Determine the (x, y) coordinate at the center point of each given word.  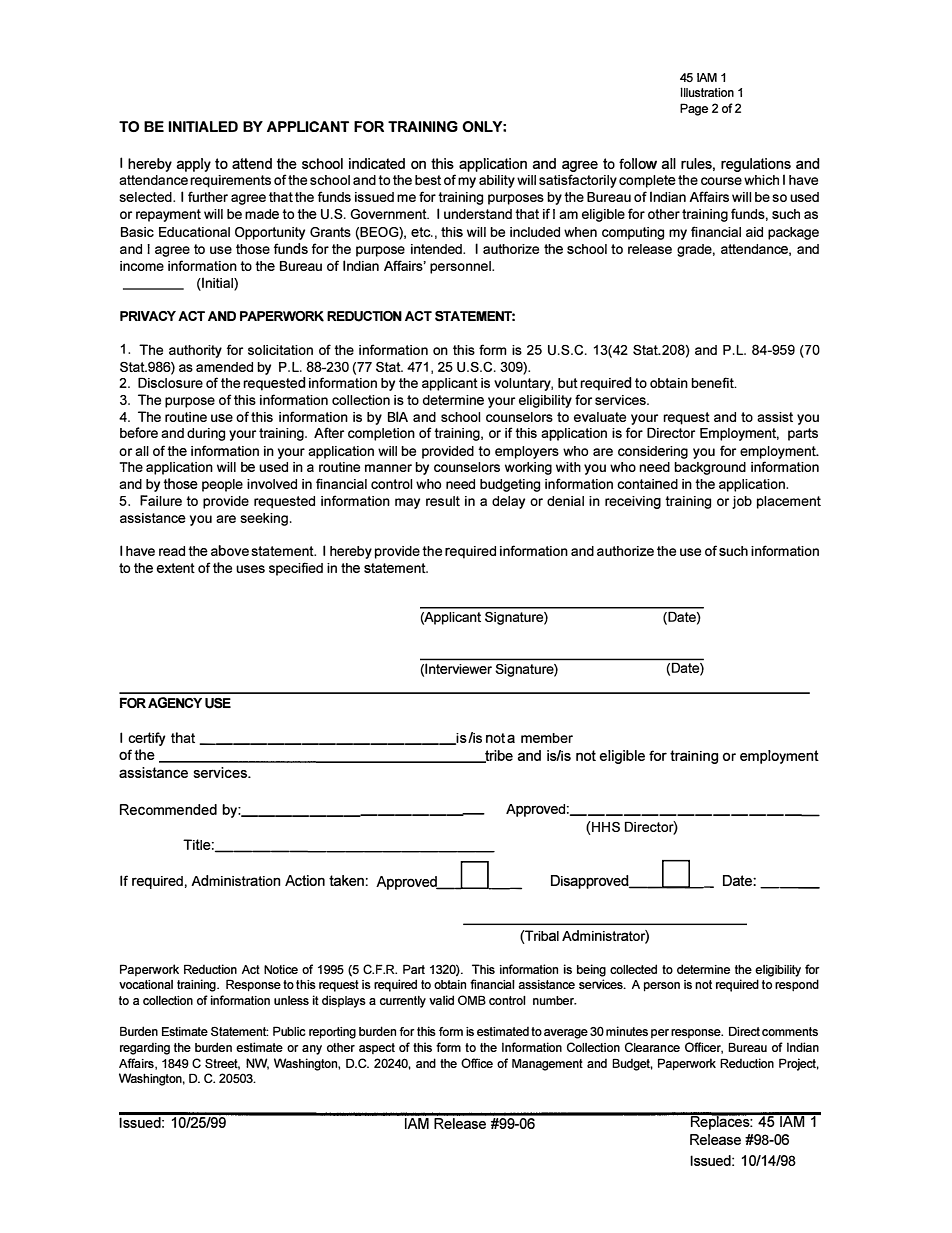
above (230, 550)
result (443, 501)
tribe (498, 756)
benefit (713, 382)
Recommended (168, 809)
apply (193, 165)
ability (497, 181)
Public (289, 1031)
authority (195, 351)
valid (441, 1000)
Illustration (707, 92)
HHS (605, 828)
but (568, 383)
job (742, 502)
